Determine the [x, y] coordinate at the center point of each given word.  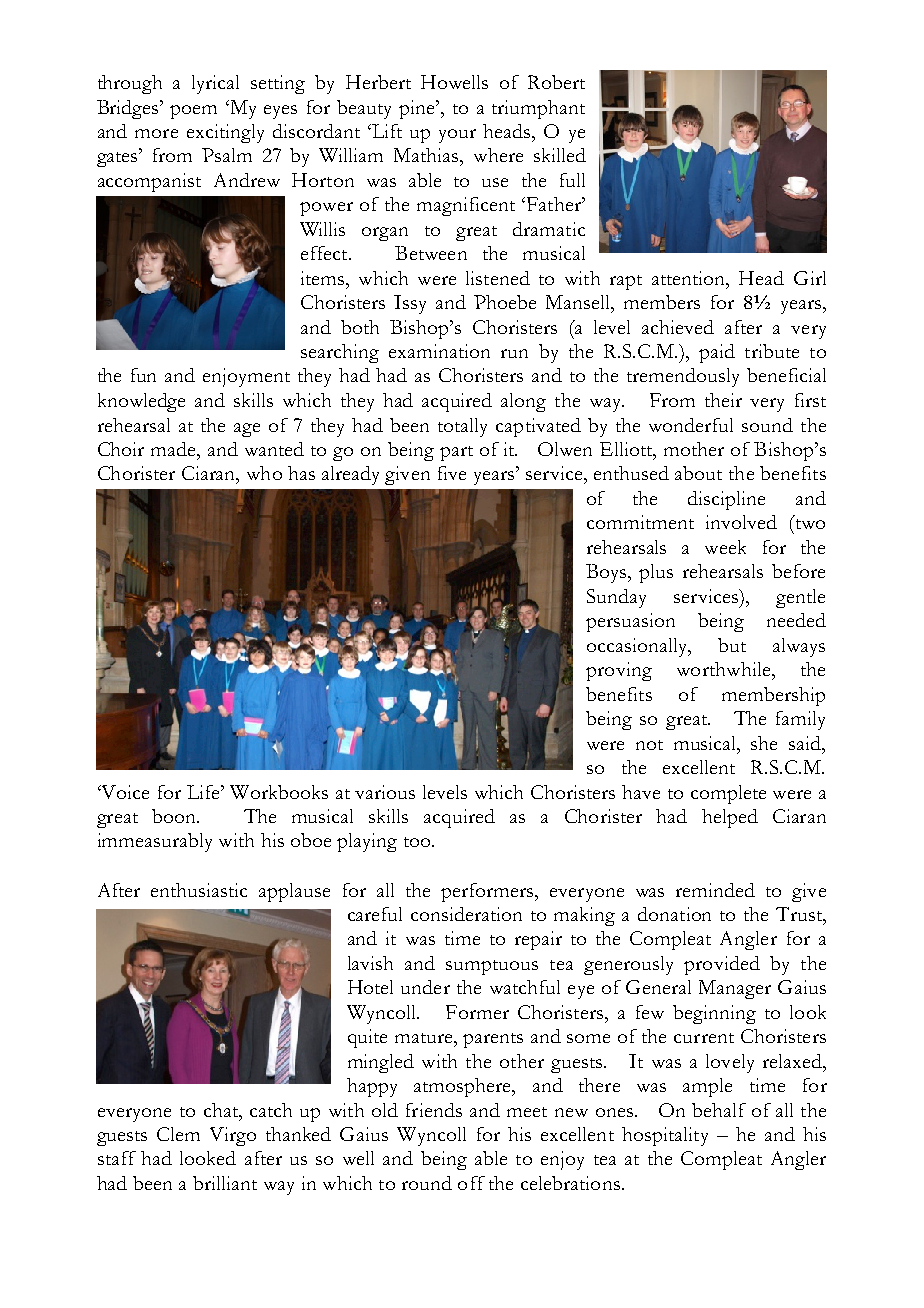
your [457, 136]
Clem [178, 1134]
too [418, 842]
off [471, 1183]
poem [193, 112]
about [698, 473]
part [456, 453]
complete [728, 794]
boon [175, 816]
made [174, 449]
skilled [560, 155]
